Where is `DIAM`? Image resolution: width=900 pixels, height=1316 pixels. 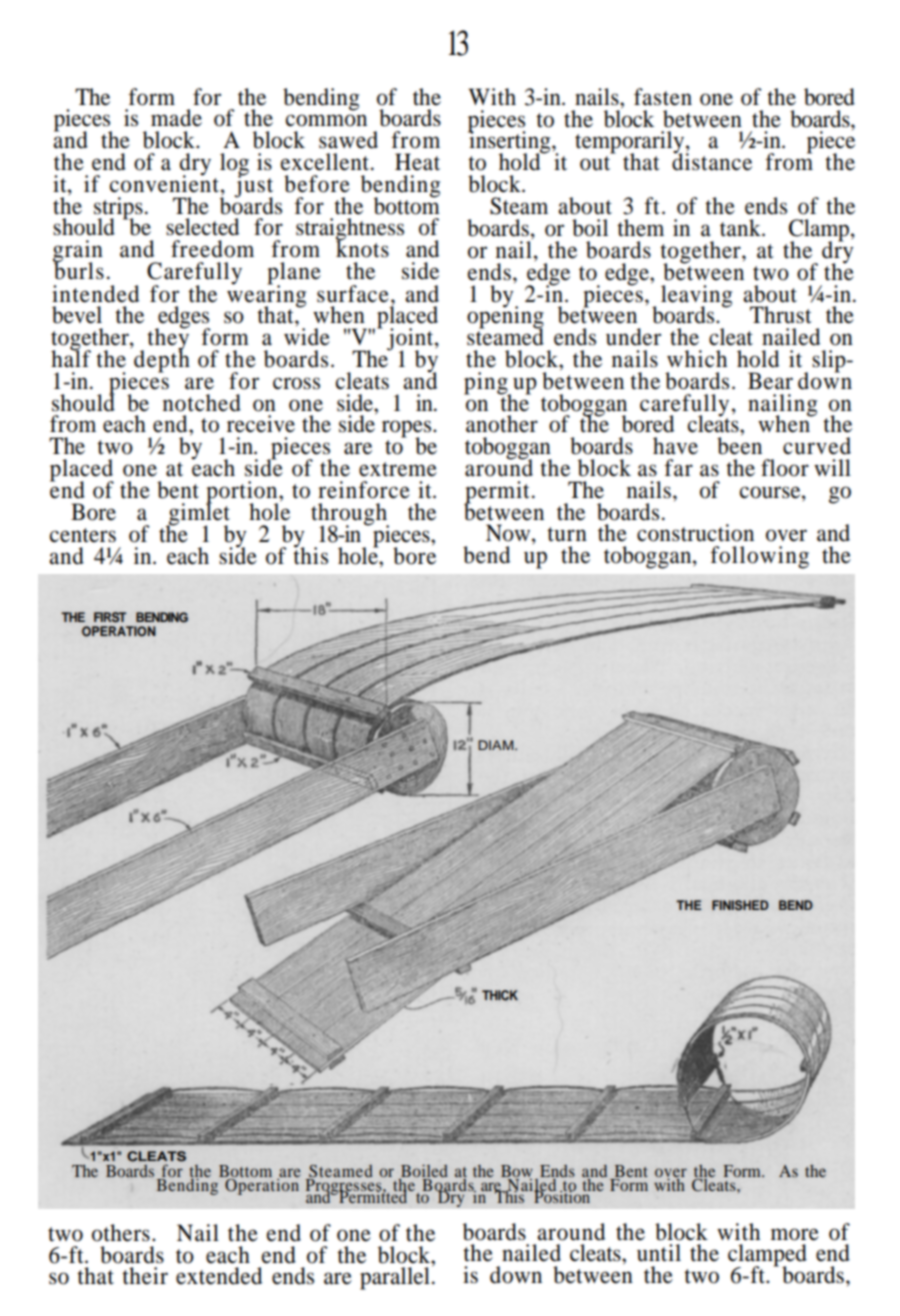 DIAM is located at coordinates (497, 745).
